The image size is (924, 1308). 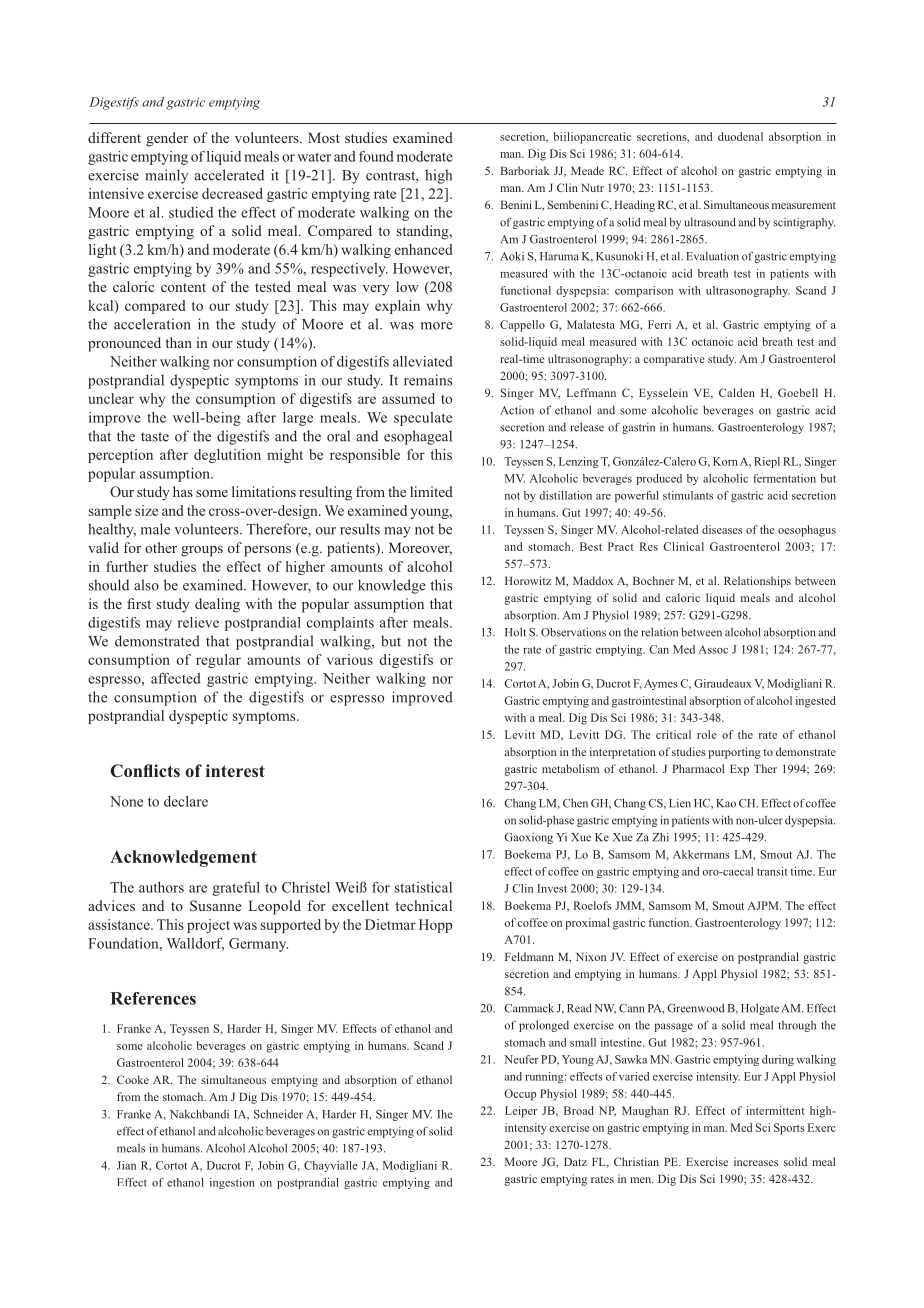 What do you see at coordinates (176, 678) in the screenshot?
I see `affected` at bounding box center [176, 678].
